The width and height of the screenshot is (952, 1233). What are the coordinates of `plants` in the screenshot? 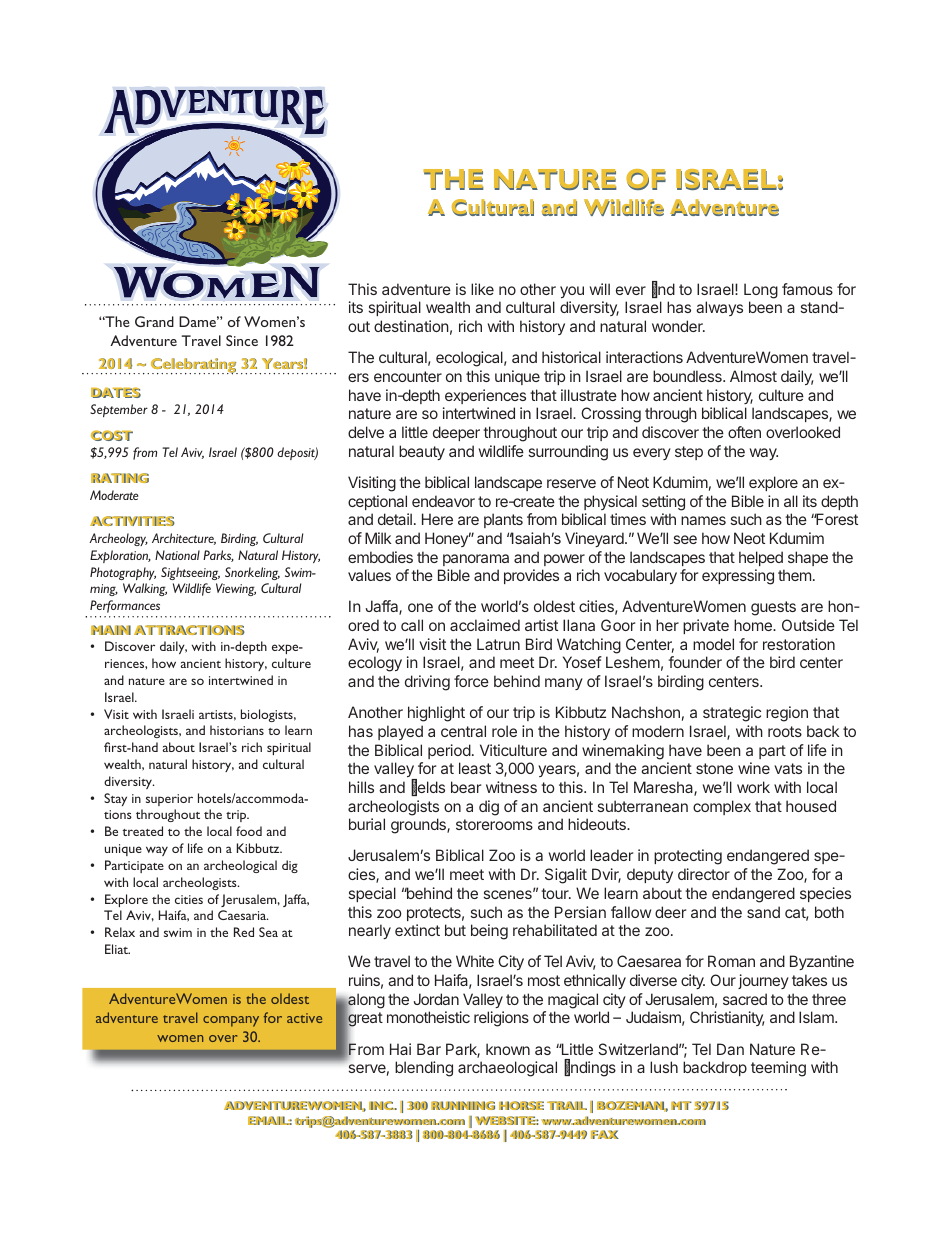 It's located at (503, 520).
